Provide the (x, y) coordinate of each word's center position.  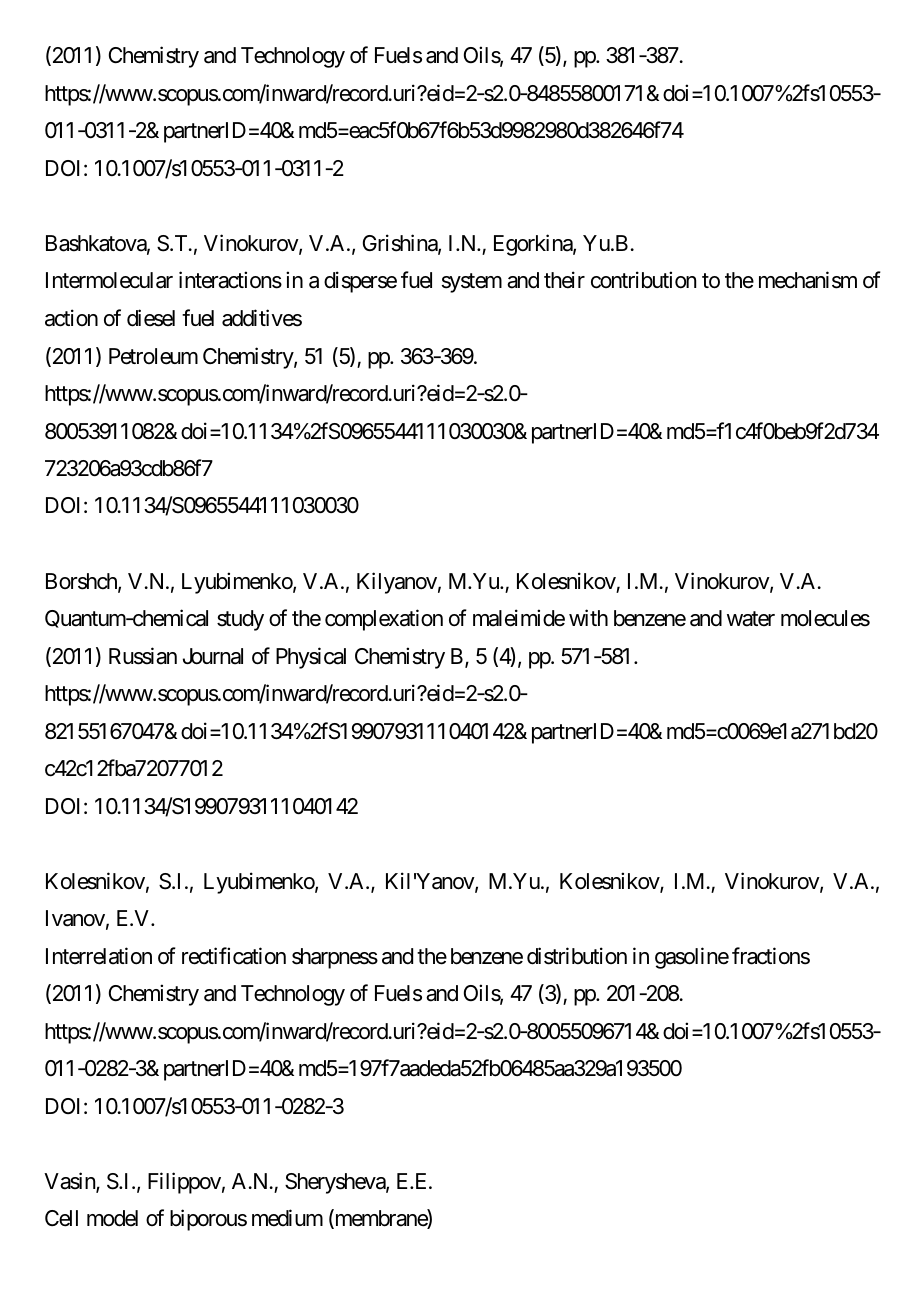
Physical (311, 658)
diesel (151, 318)
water (751, 619)
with (588, 617)
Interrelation (99, 956)
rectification (234, 956)
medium (287, 1218)
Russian (143, 656)
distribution (577, 956)
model (112, 1218)
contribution (643, 280)
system (472, 283)
